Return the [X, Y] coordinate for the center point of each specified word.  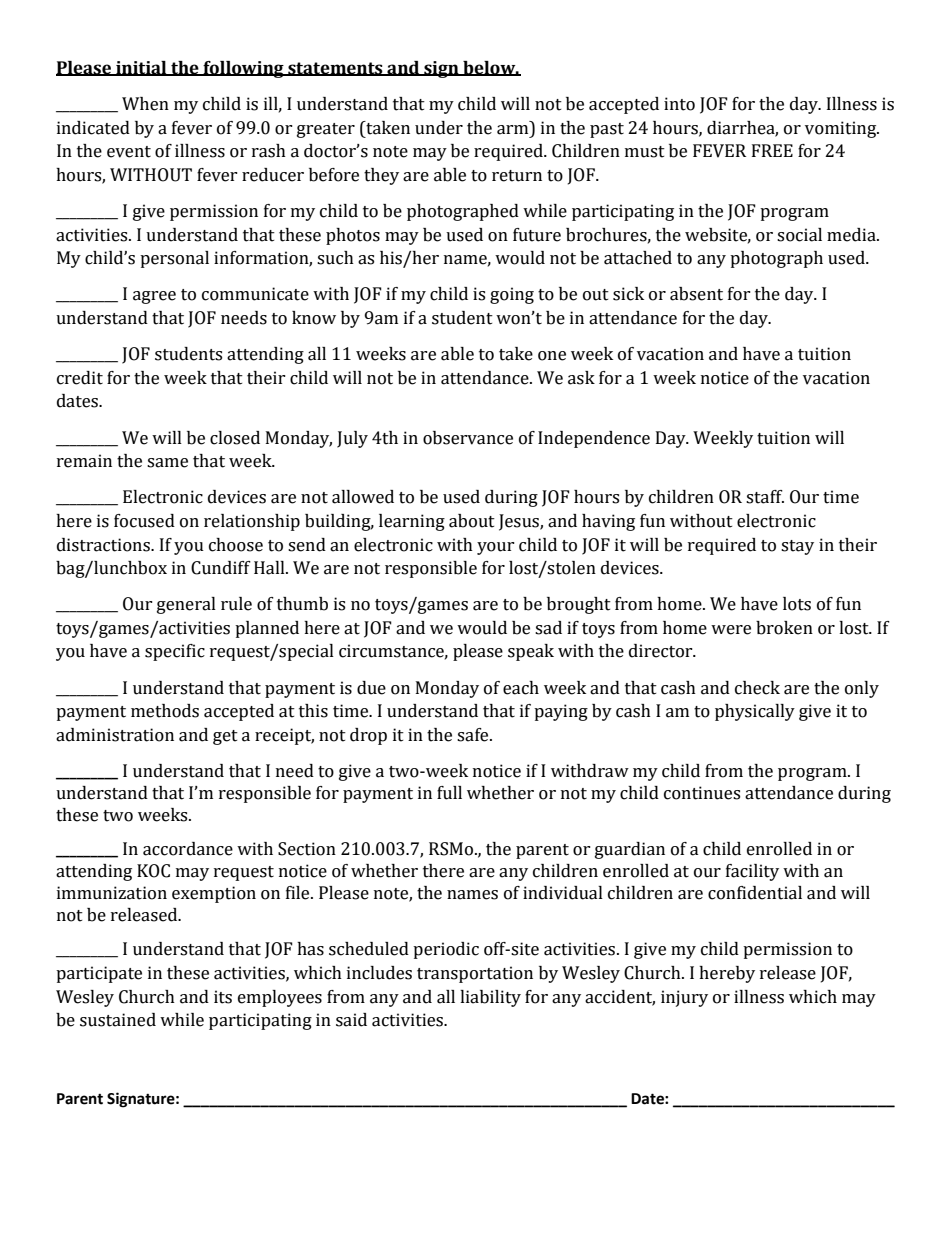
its [223, 997]
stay [797, 547]
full [449, 793]
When [145, 104]
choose [236, 545]
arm [512, 130]
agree [154, 297]
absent [696, 294]
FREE [772, 150]
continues [702, 793]
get [225, 737]
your [496, 548]
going [512, 295]
